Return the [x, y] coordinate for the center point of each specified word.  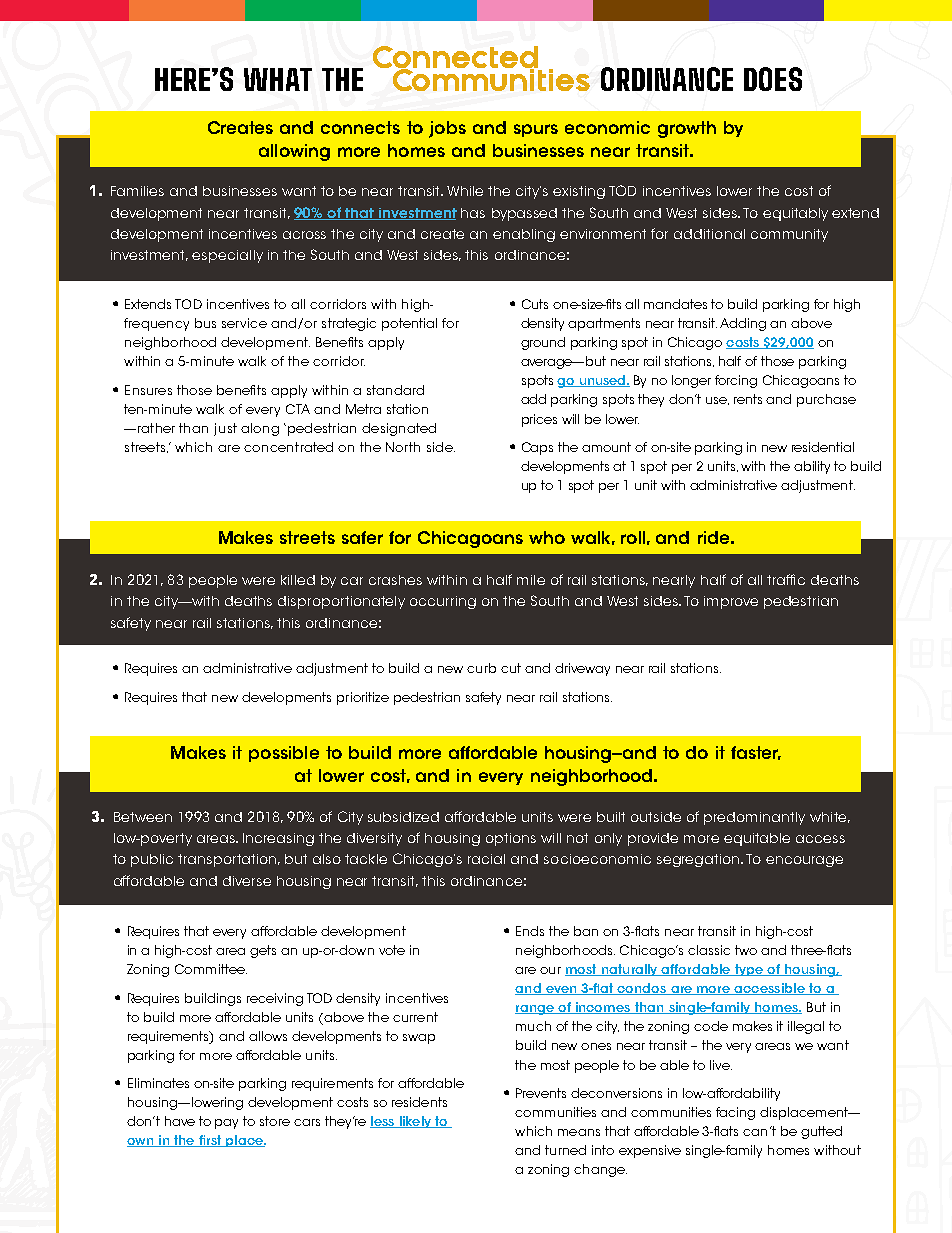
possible [284, 754]
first [210, 1141]
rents [748, 399]
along [260, 429]
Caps [537, 448]
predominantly [754, 818]
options [511, 839]
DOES [773, 79]
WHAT [278, 79]
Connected [456, 58]
